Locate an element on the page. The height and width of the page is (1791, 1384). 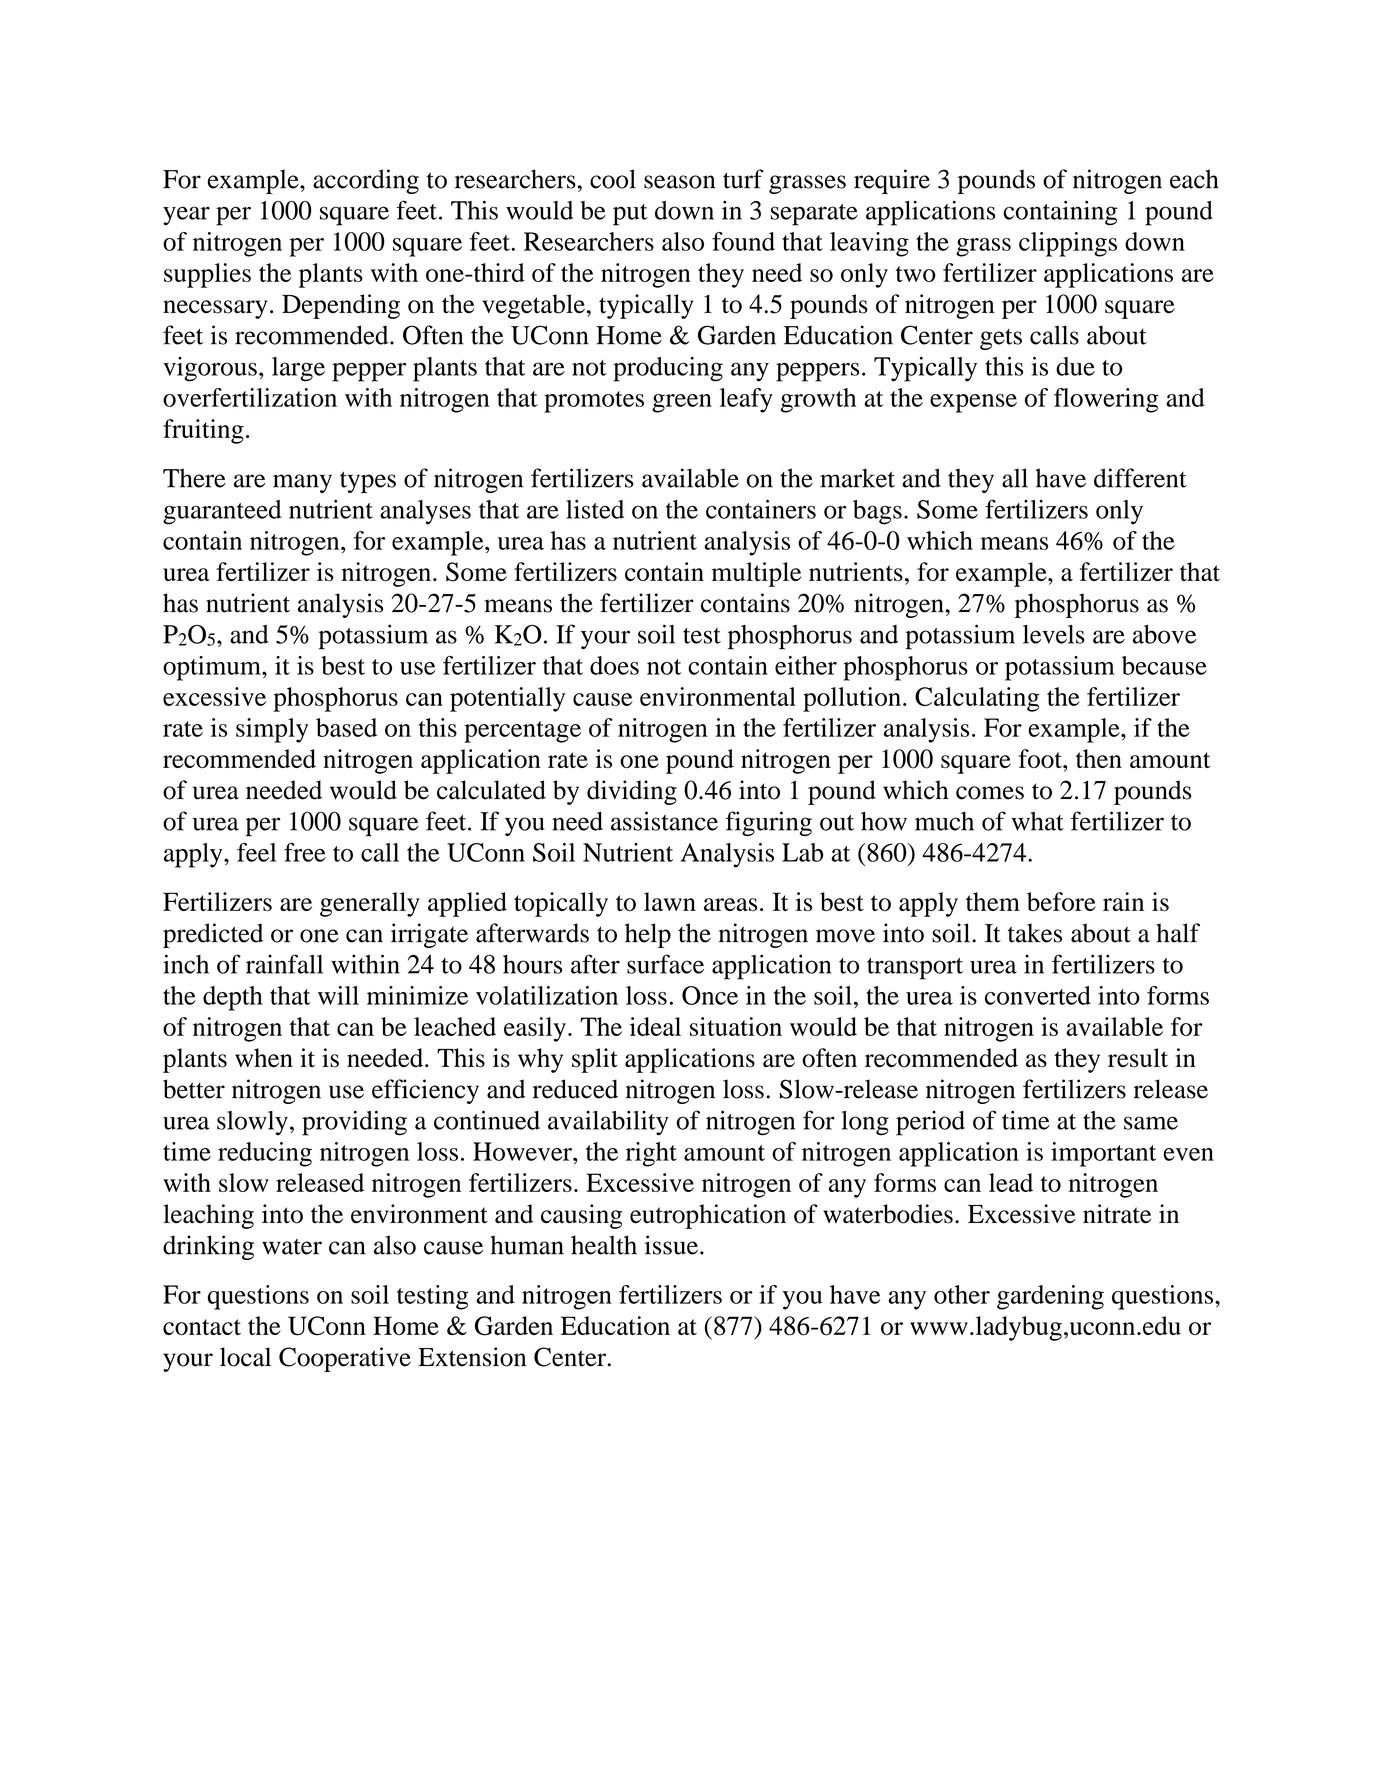
according is located at coordinates (366, 181).
